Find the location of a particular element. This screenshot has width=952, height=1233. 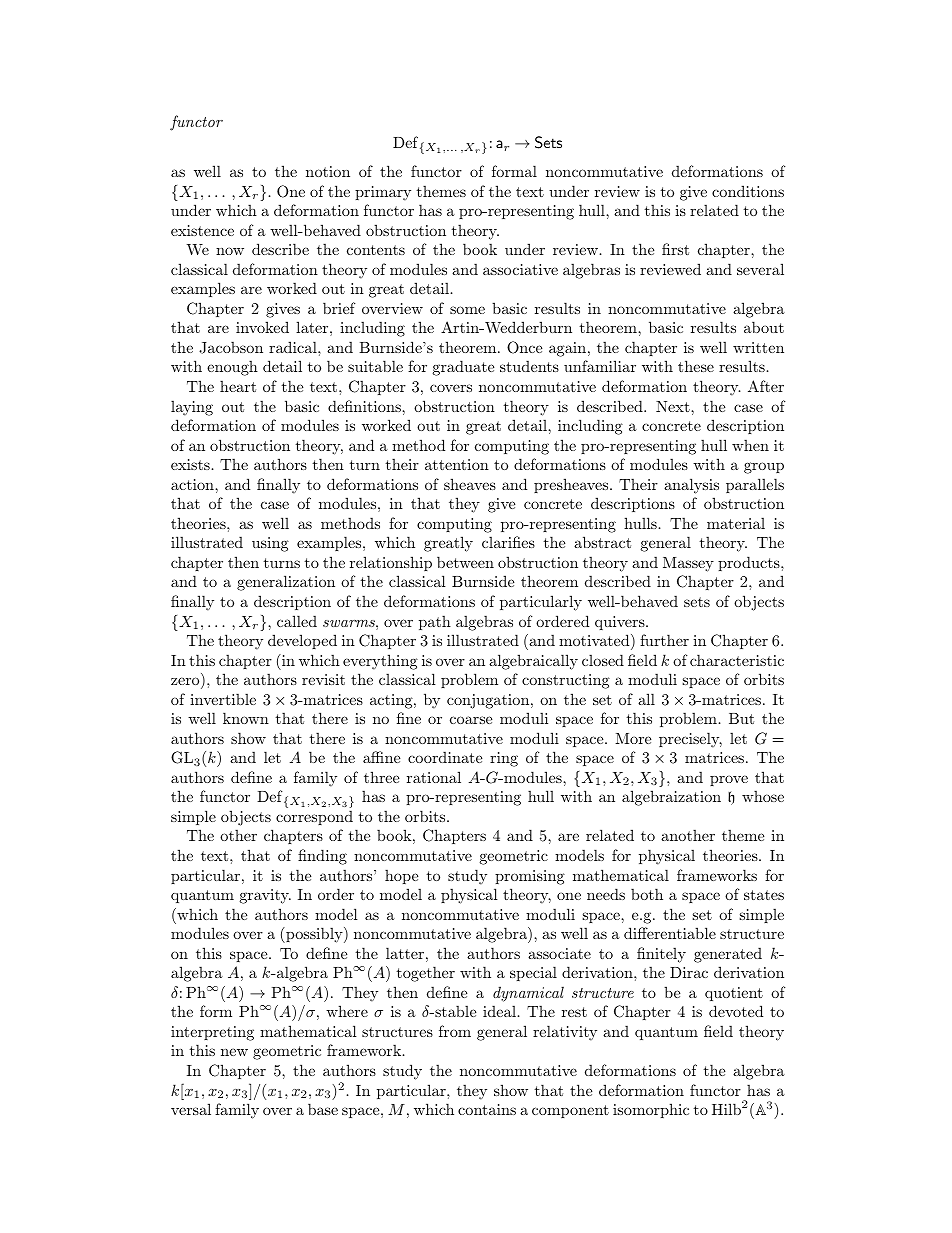

analysis is located at coordinates (691, 486).
